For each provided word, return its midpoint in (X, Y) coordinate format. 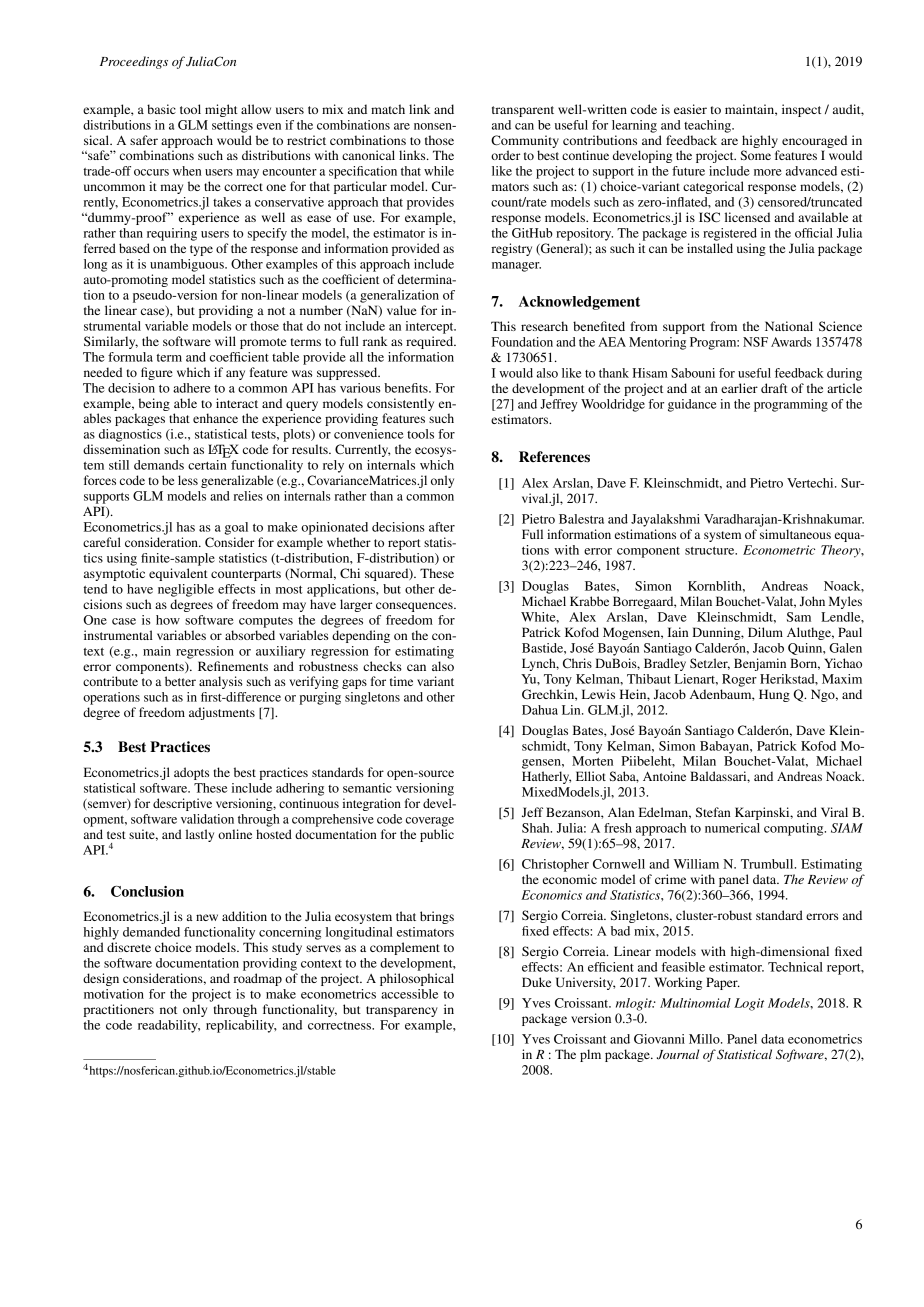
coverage (430, 822)
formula (130, 357)
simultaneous (795, 534)
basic (161, 109)
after (442, 527)
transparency (402, 1011)
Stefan (713, 812)
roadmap (258, 979)
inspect (801, 110)
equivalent (178, 574)
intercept (431, 327)
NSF (755, 342)
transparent (523, 111)
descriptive (182, 804)
